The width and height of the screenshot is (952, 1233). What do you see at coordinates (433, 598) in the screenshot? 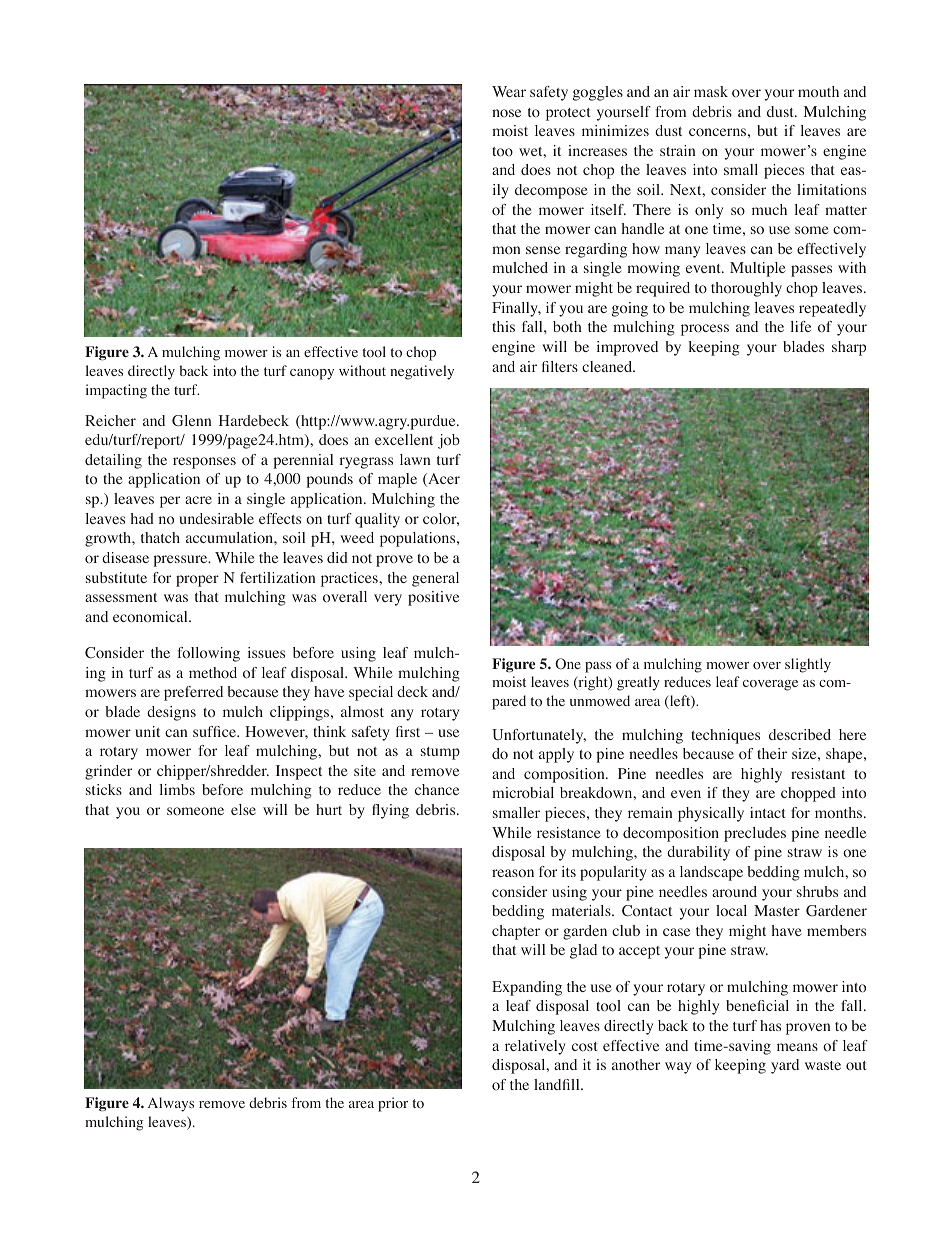
I see `positive` at bounding box center [433, 598].
